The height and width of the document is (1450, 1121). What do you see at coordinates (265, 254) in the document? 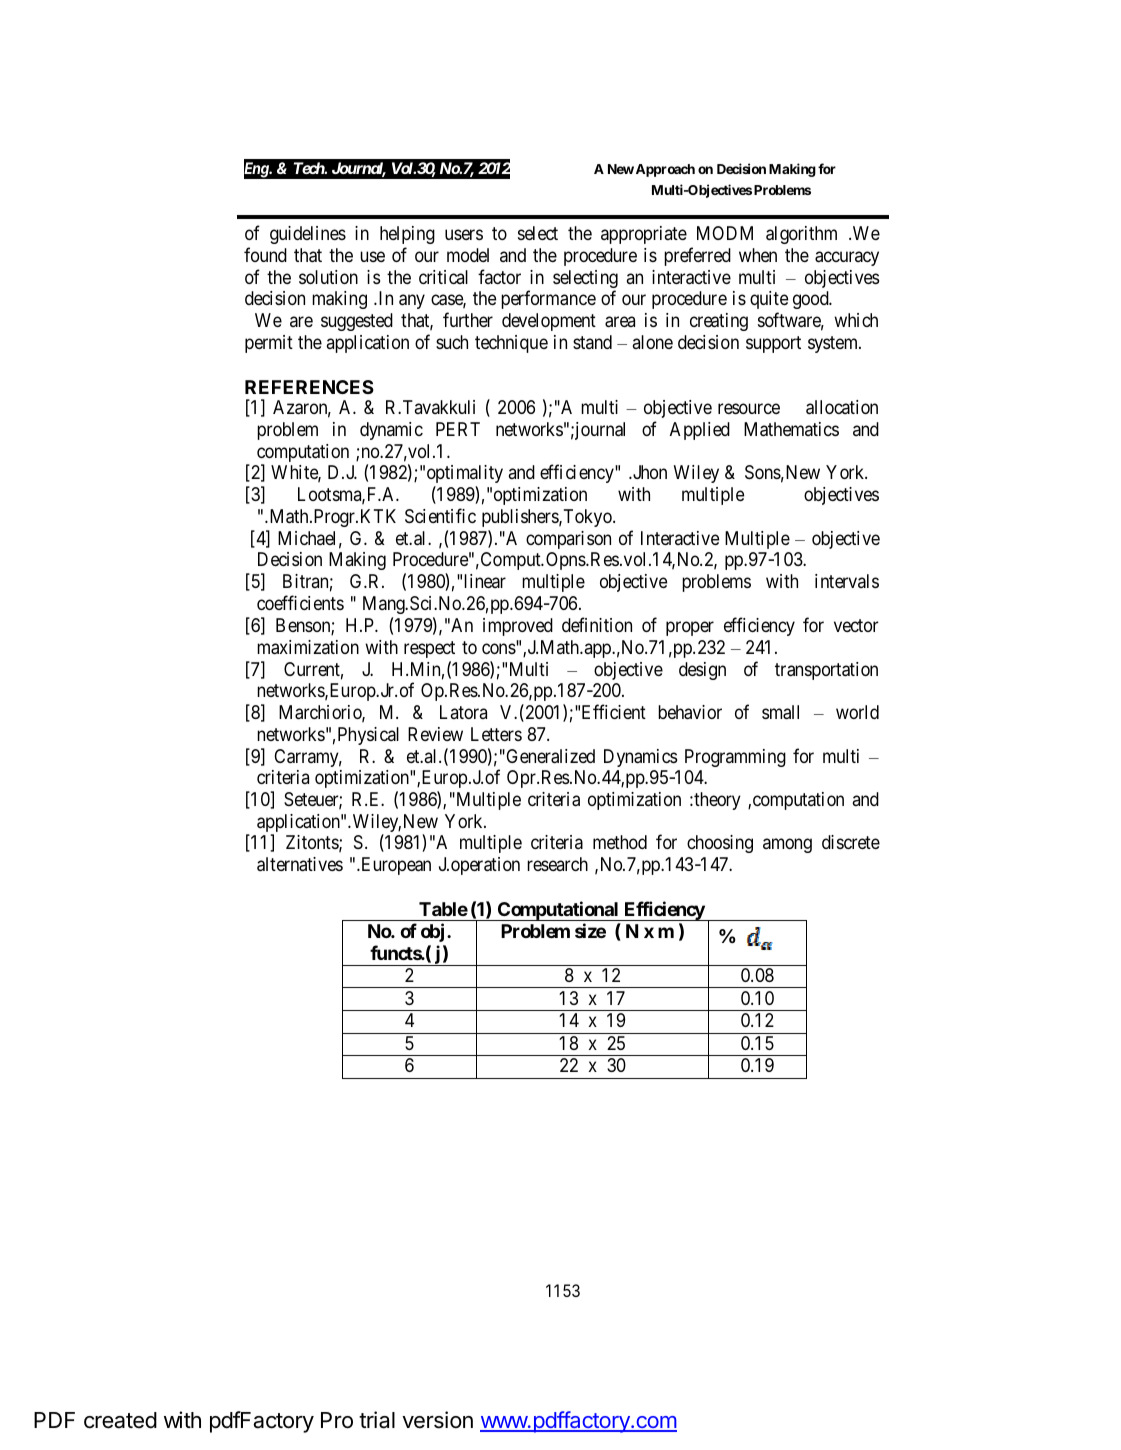
I see `found` at bounding box center [265, 254].
